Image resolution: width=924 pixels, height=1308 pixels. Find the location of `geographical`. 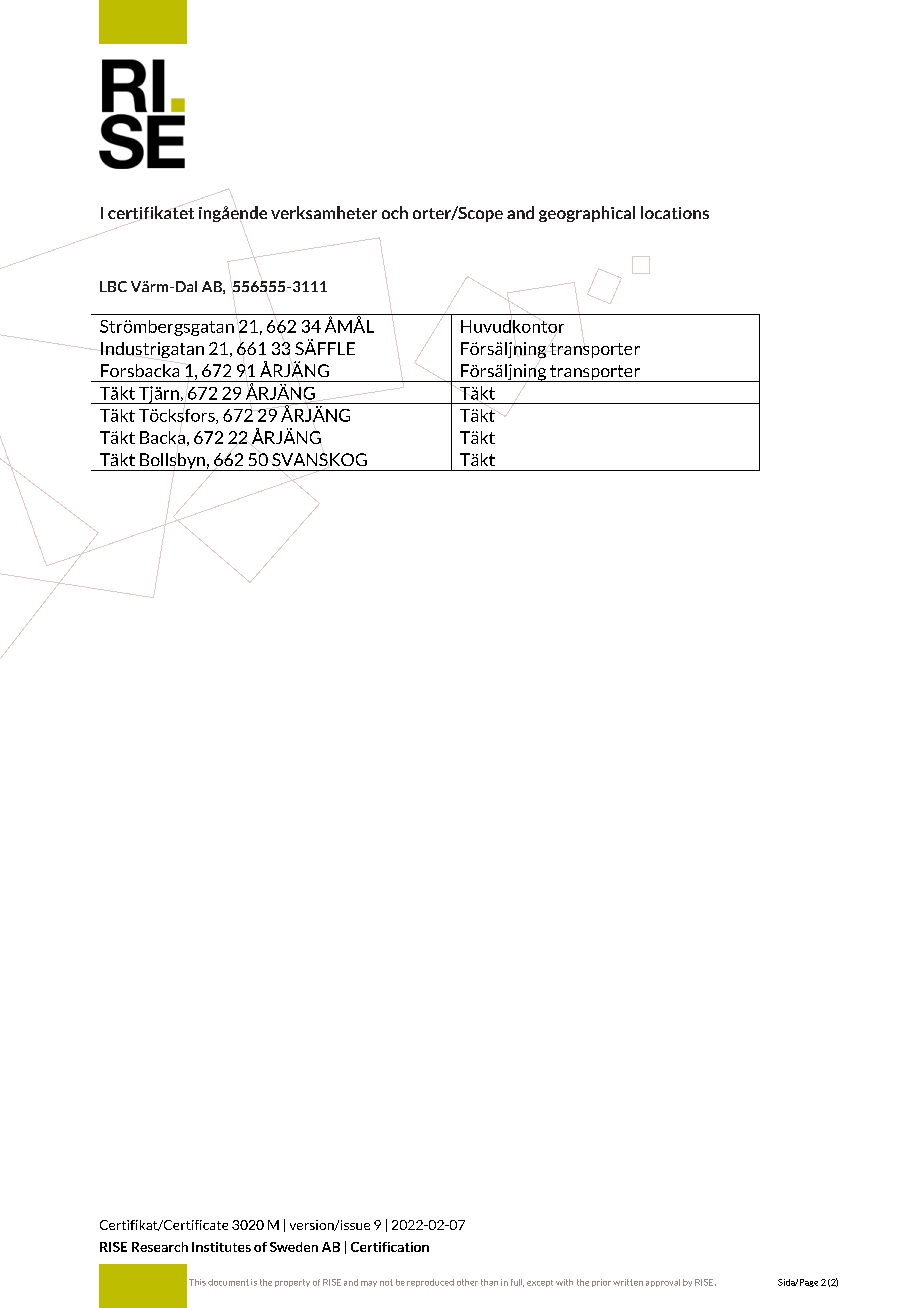

geographical is located at coordinates (587, 214).
